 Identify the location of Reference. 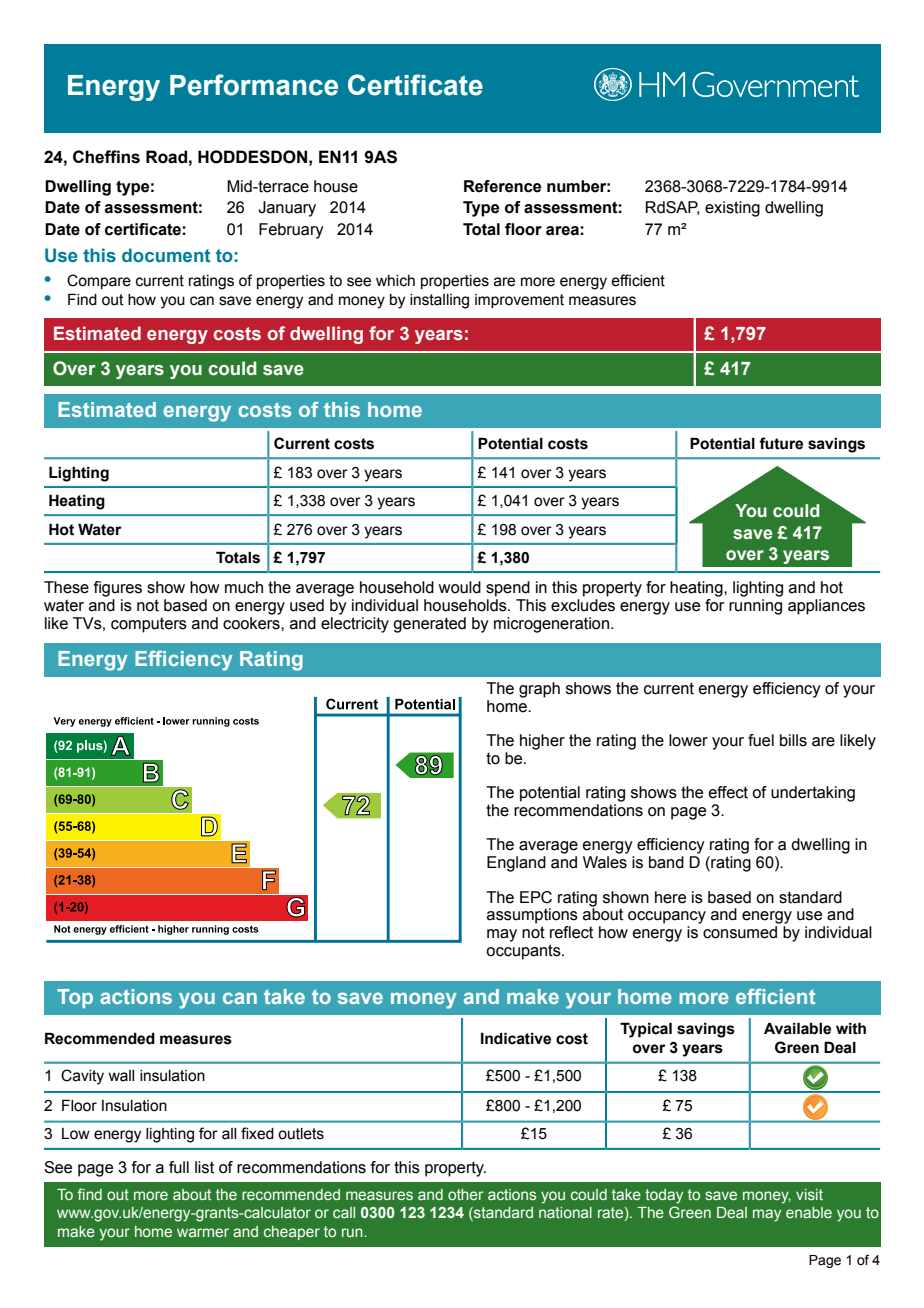
(502, 186).
